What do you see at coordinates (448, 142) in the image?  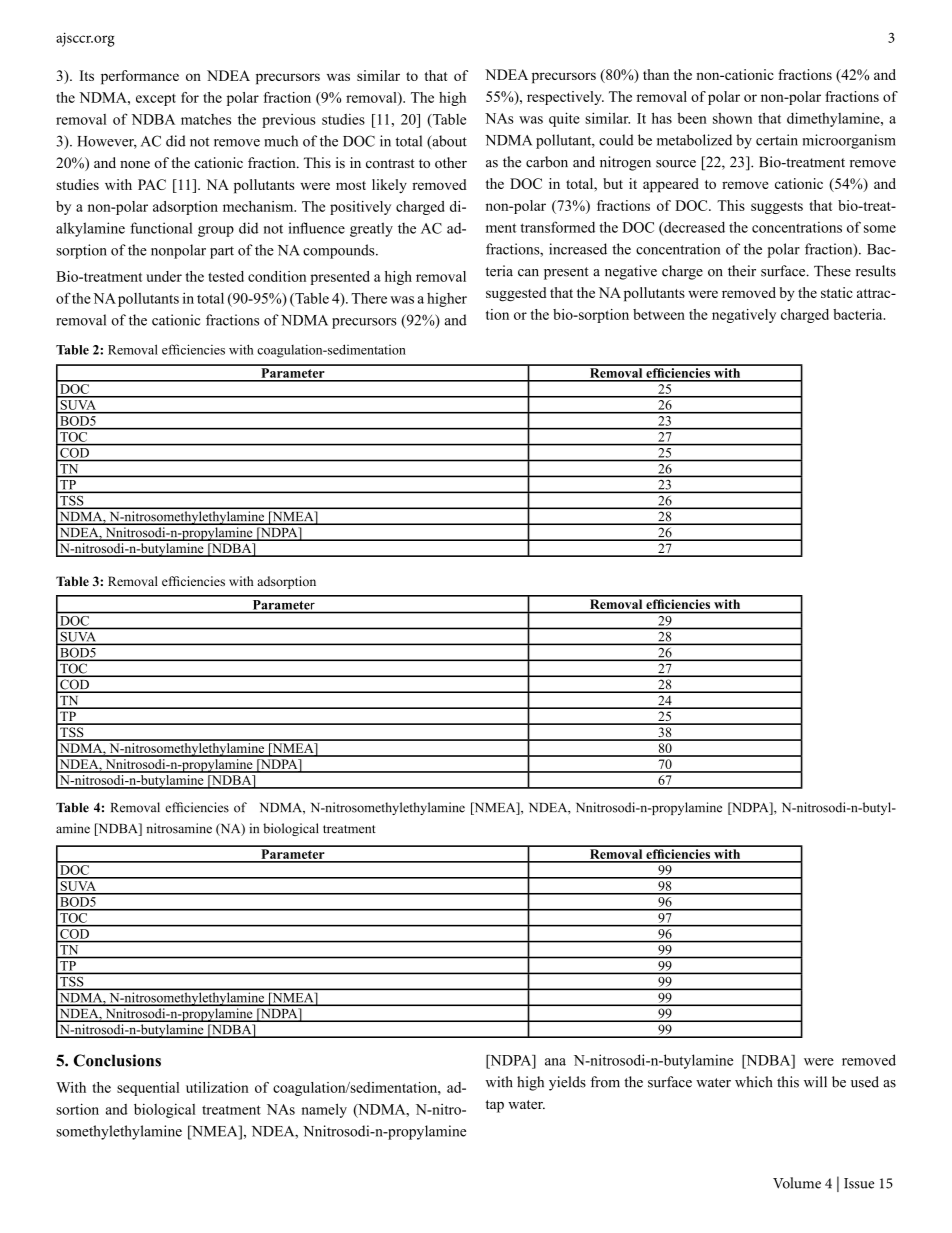 I see `about` at bounding box center [448, 142].
